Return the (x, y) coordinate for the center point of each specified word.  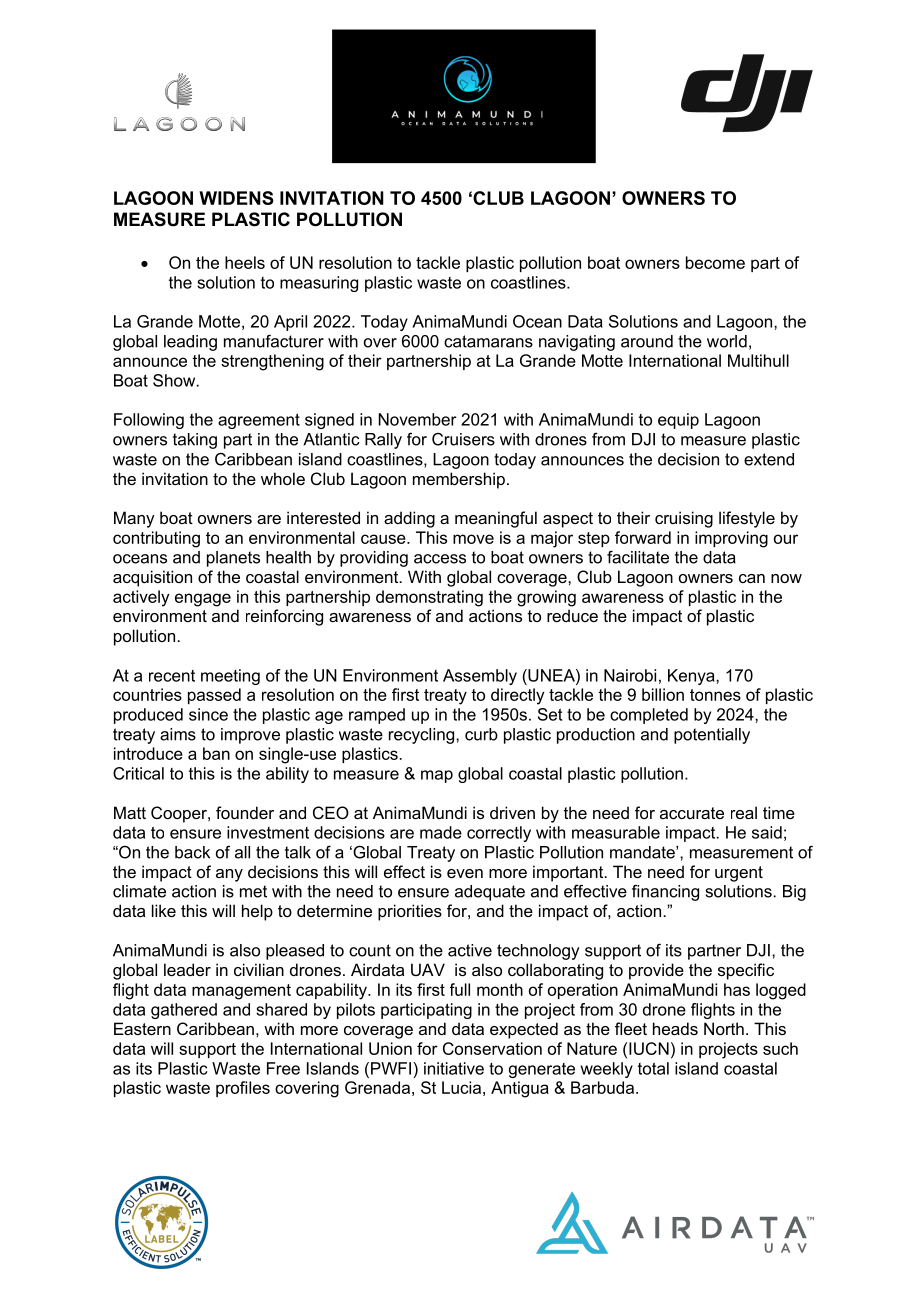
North (724, 1028)
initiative (454, 1068)
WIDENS (236, 198)
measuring (319, 284)
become (715, 262)
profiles (243, 1089)
